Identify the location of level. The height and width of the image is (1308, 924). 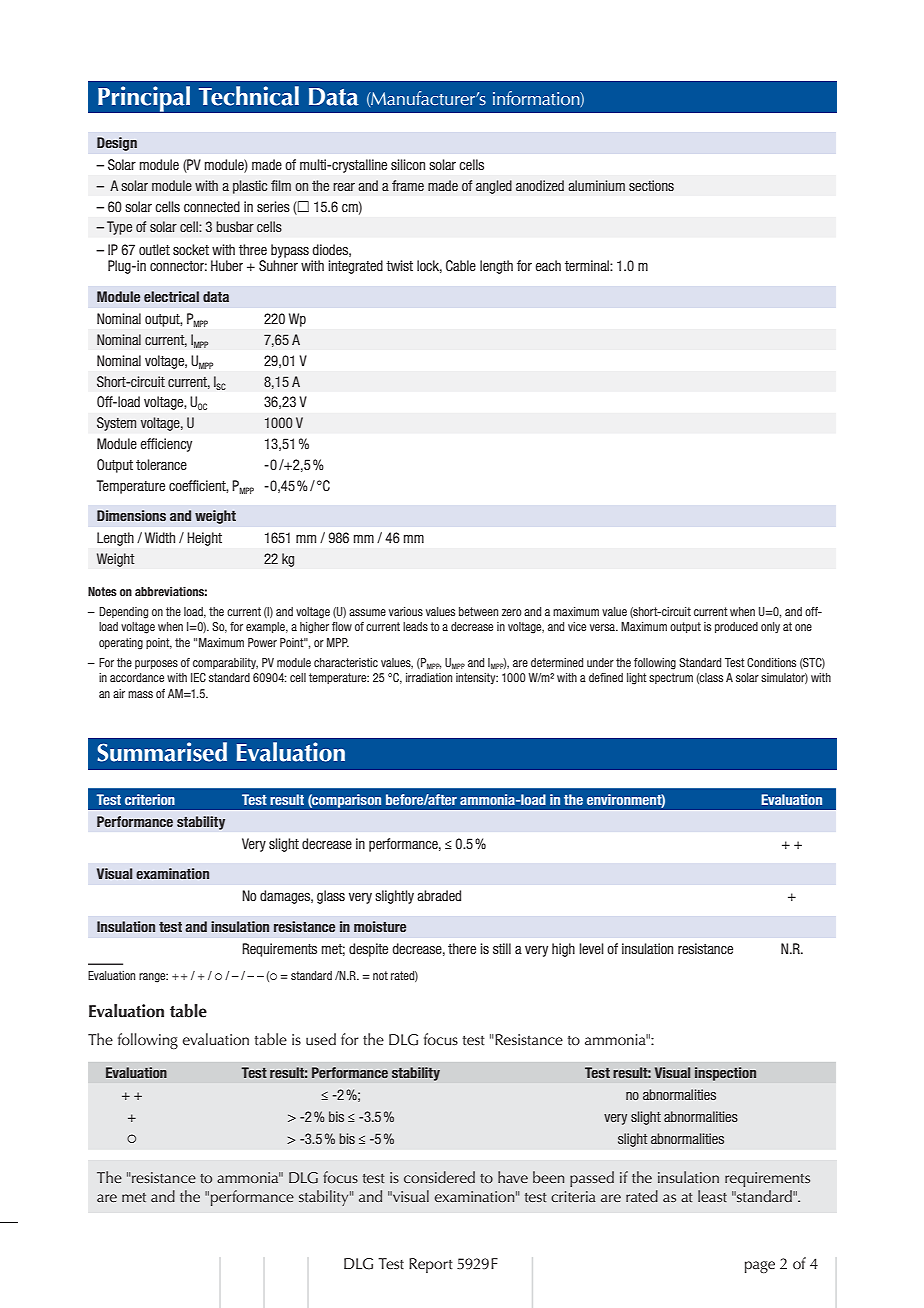
(591, 948).
